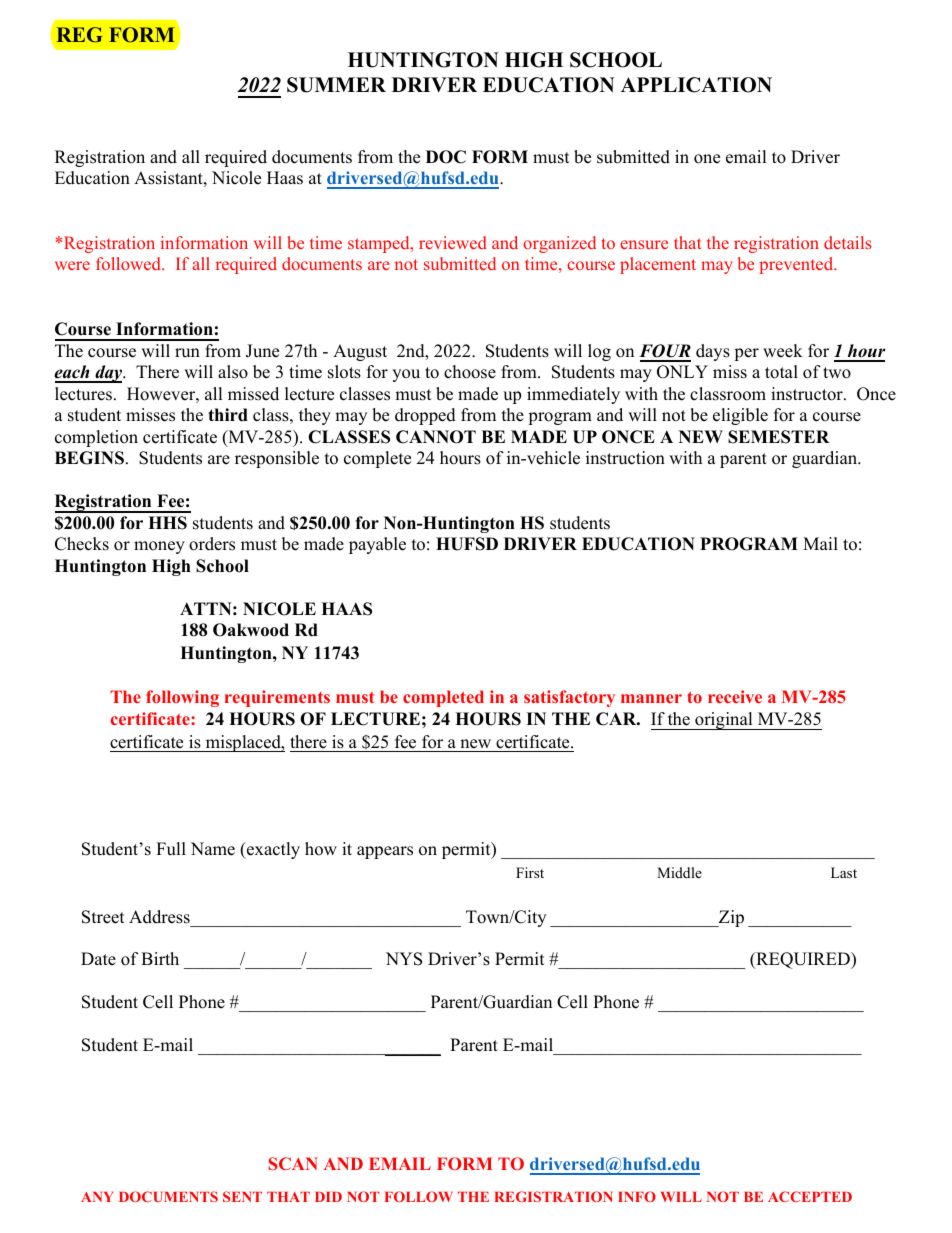  Describe the element at coordinates (569, 698) in the document. I see `satisfactory` at that location.
